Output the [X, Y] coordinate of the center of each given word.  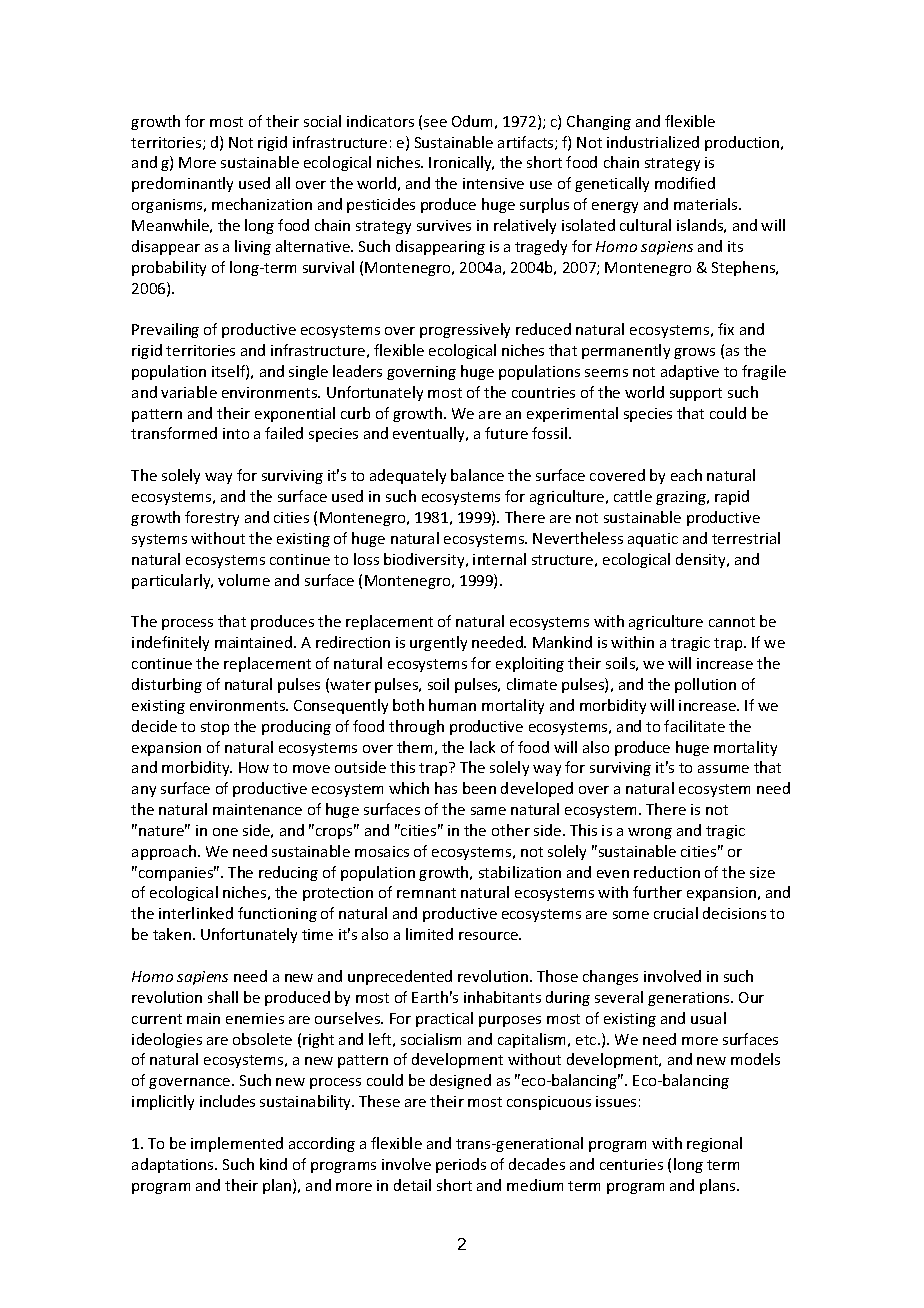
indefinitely [170, 643]
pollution [705, 685]
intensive [493, 183]
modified [685, 183]
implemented [237, 1144]
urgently [438, 643]
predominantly [182, 184]
